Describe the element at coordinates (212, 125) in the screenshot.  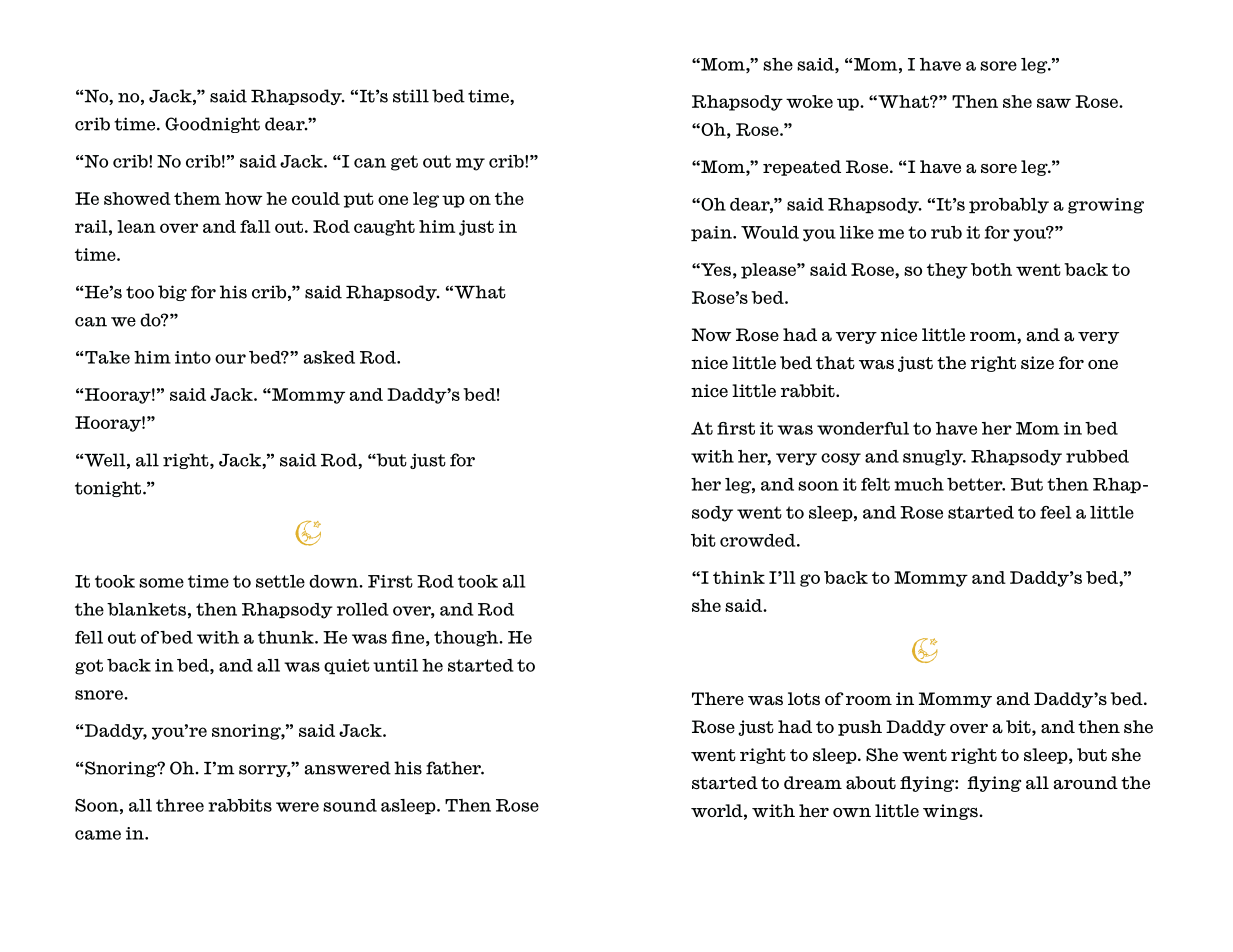
I see `Goodnight` at that location.
